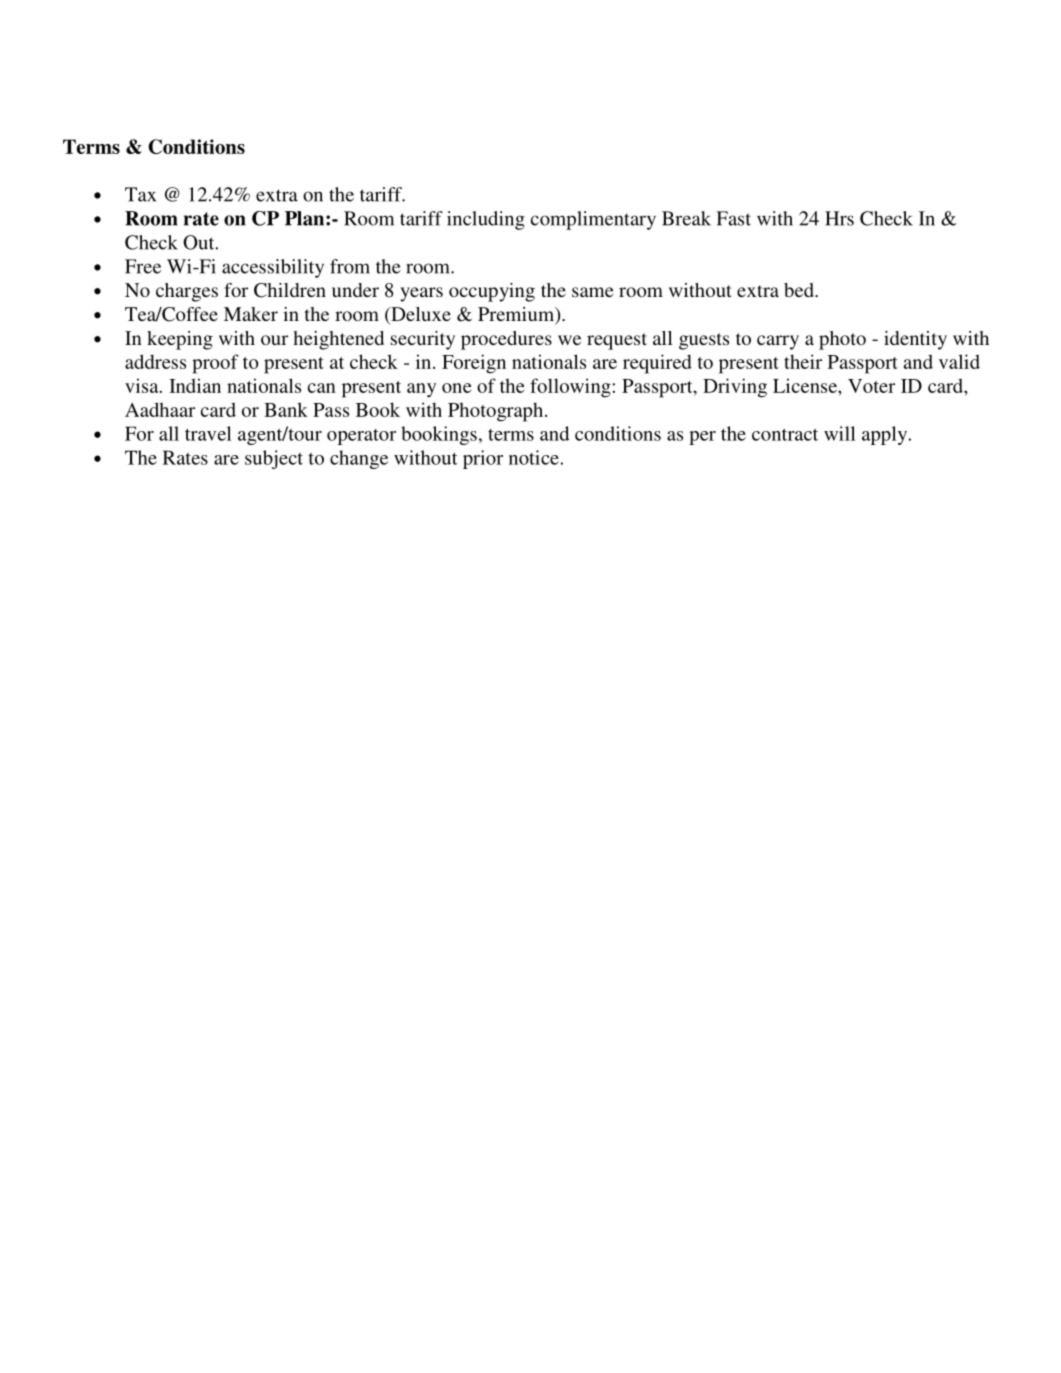 The image size is (1061, 1373). Describe the element at coordinates (251, 314) in the screenshot. I see `Maker` at that location.
